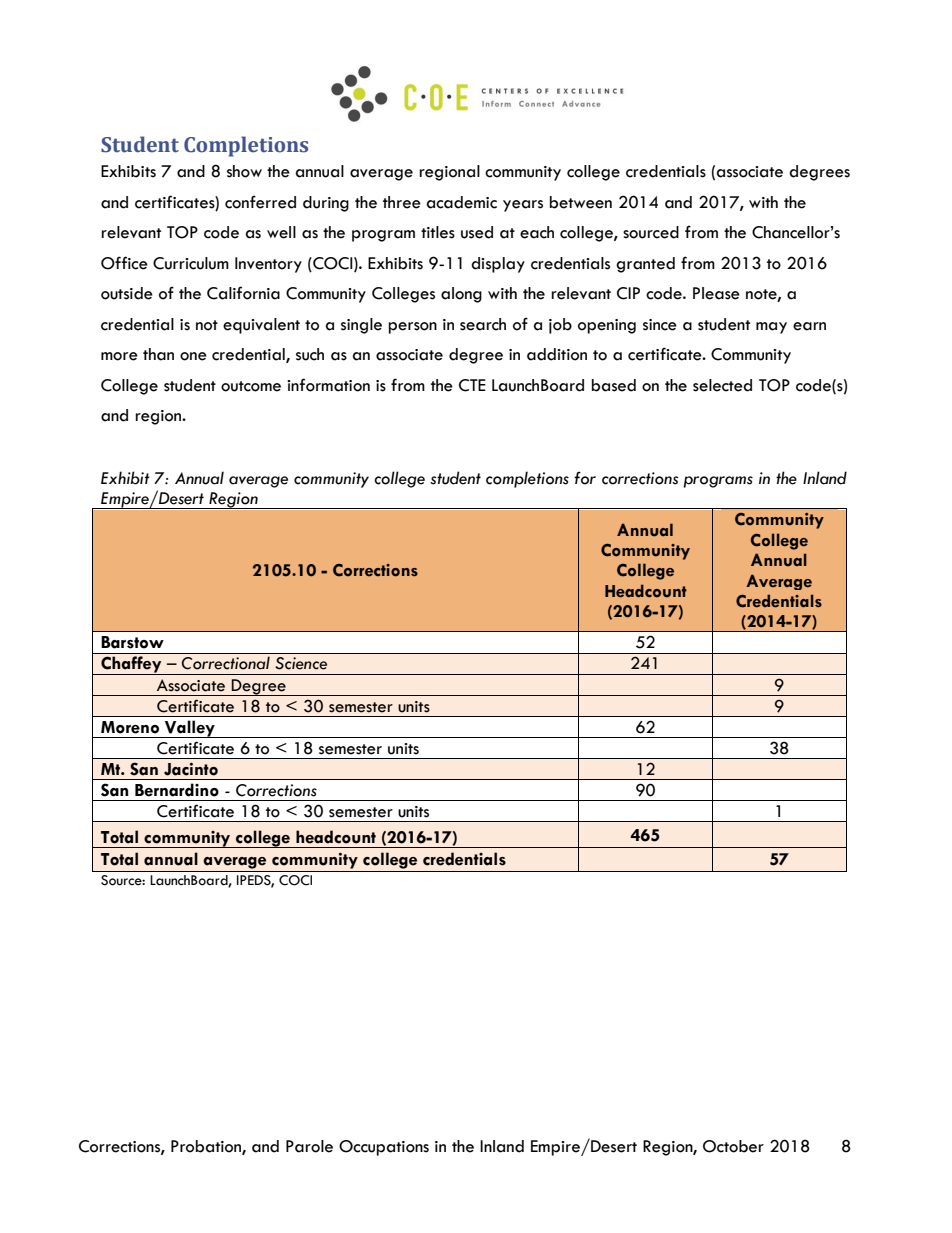 The width and height of the image is (952, 1233). Describe the element at coordinates (309, 1146) in the image. I see `Parole` at that location.
